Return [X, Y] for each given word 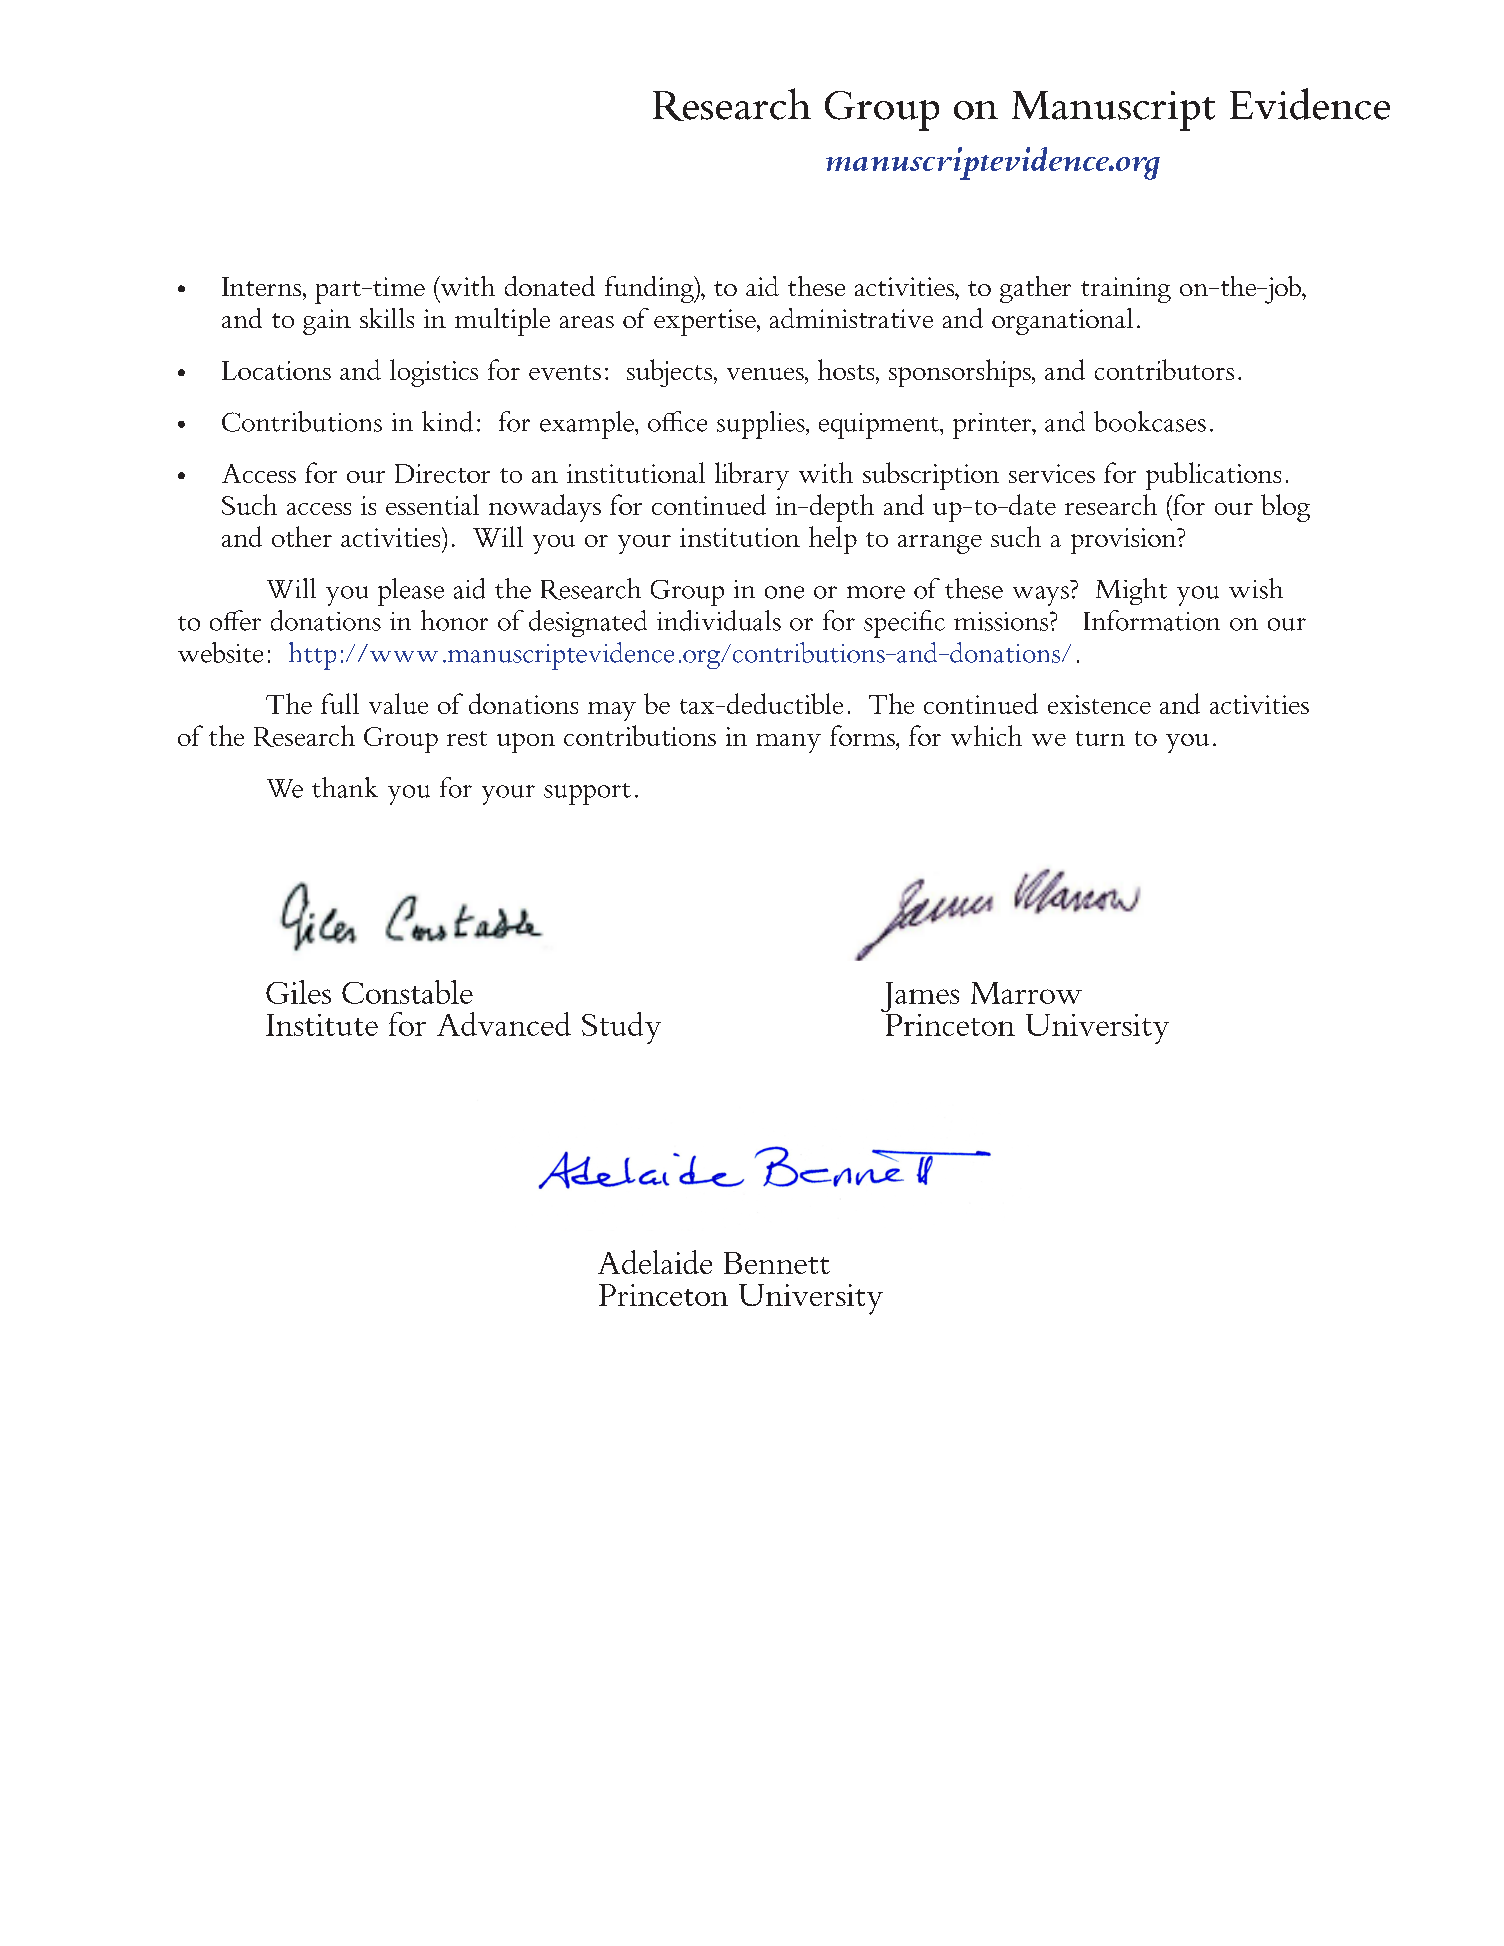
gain [327, 322]
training [1126, 290]
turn [1100, 738]
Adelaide [655, 1262]
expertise [706, 322]
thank [345, 787]
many [788, 743]
